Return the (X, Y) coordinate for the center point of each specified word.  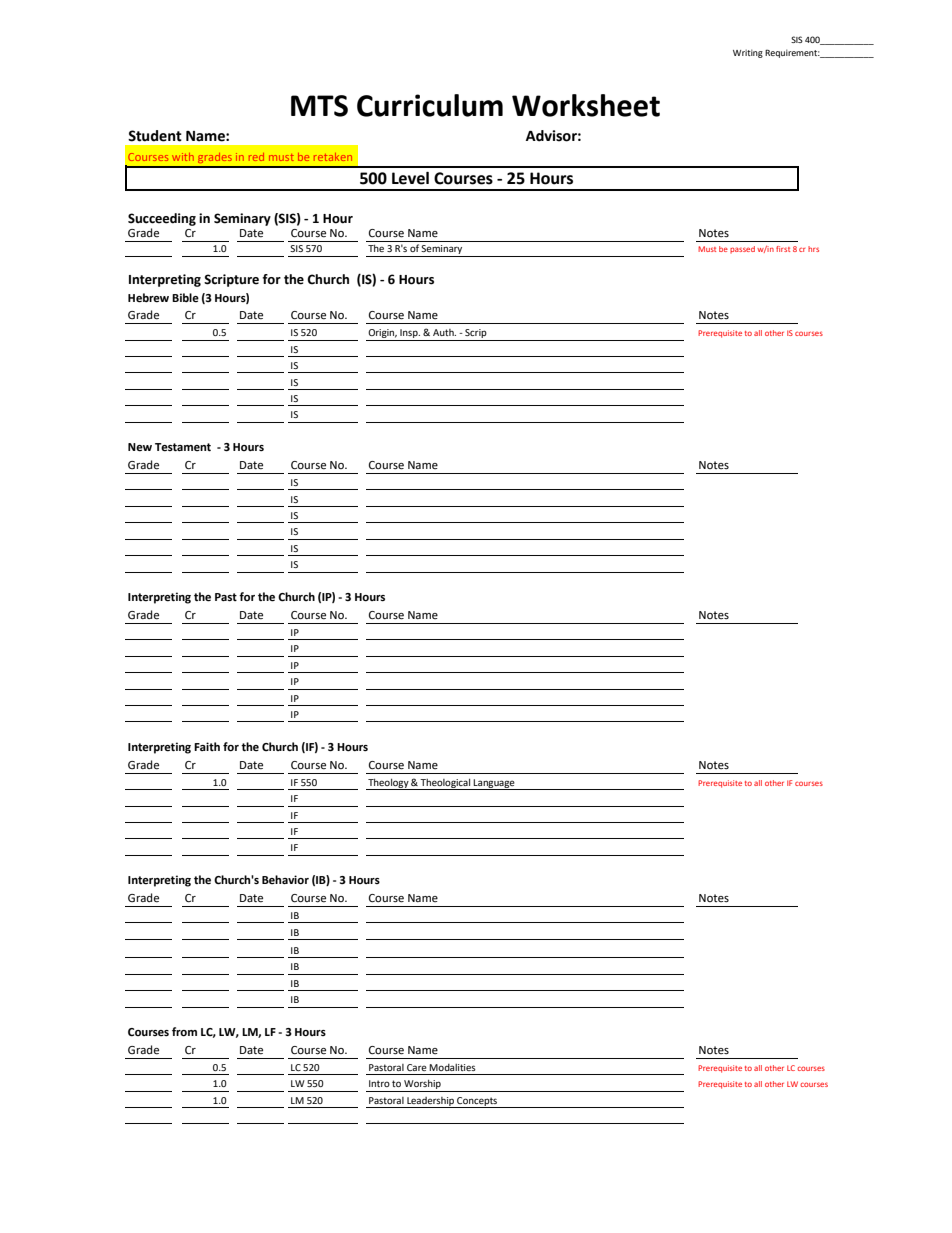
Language (494, 784)
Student (155, 136)
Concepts (477, 1102)
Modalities (452, 1067)
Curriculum (430, 105)
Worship (422, 1085)
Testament (183, 447)
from (184, 1032)
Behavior (285, 880)
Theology (388, 784)
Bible (185, 298)
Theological (445, 784)
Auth (444, 332)
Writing (748, 53)
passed (742, 250)
